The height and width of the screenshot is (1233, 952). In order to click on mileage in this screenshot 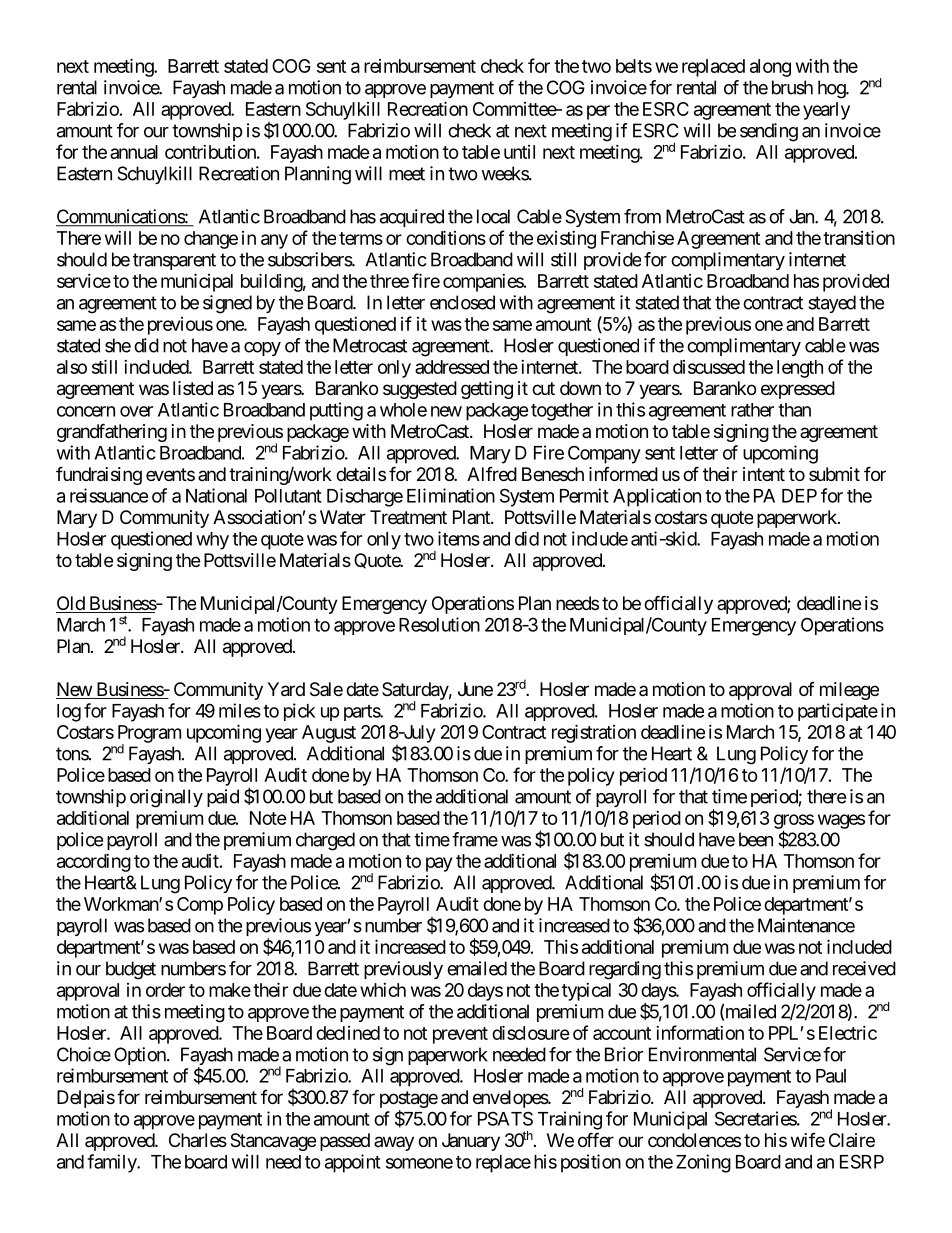, I will do `click(849, 691)`.
